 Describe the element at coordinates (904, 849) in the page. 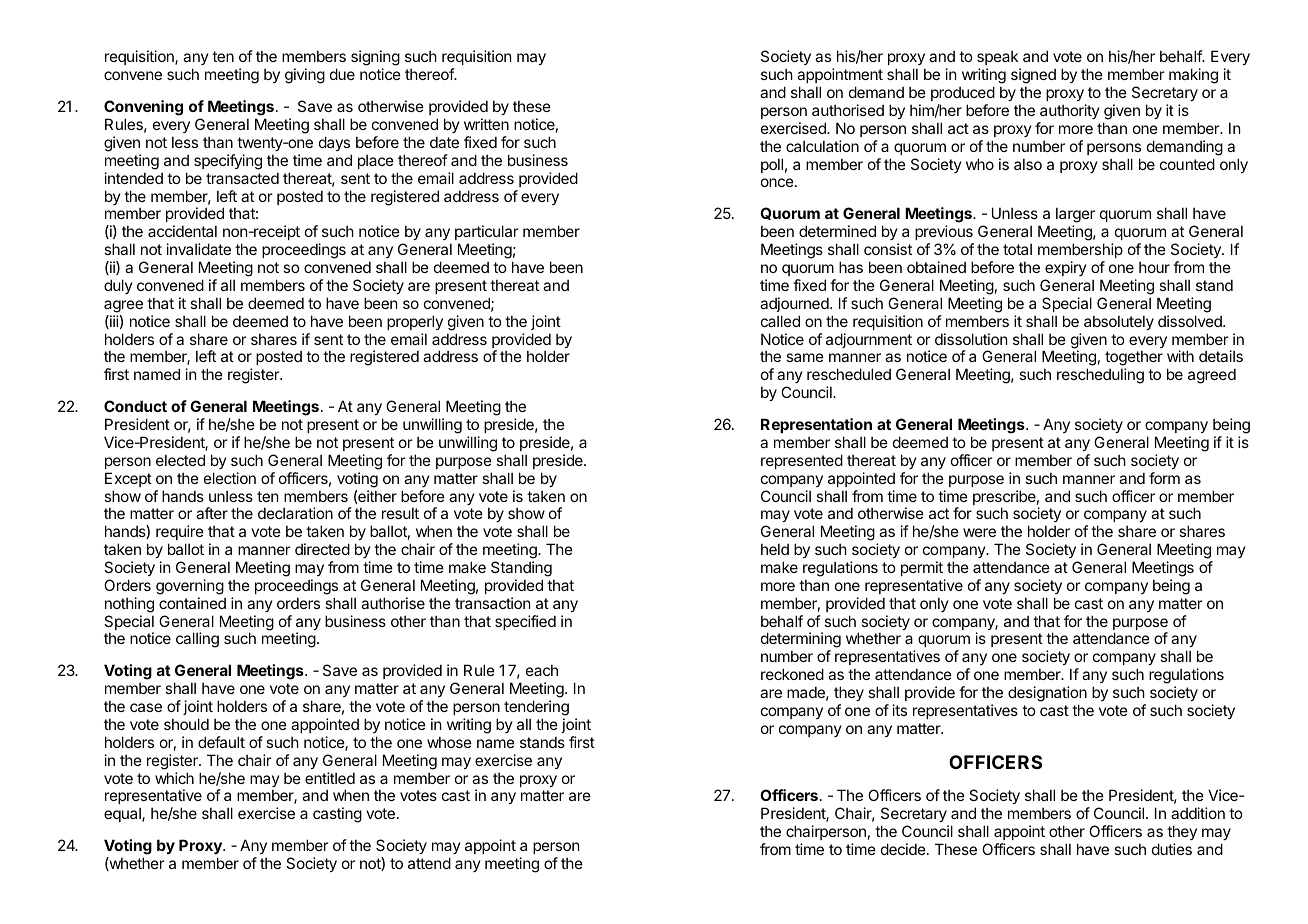

I see `decide` at that location.
